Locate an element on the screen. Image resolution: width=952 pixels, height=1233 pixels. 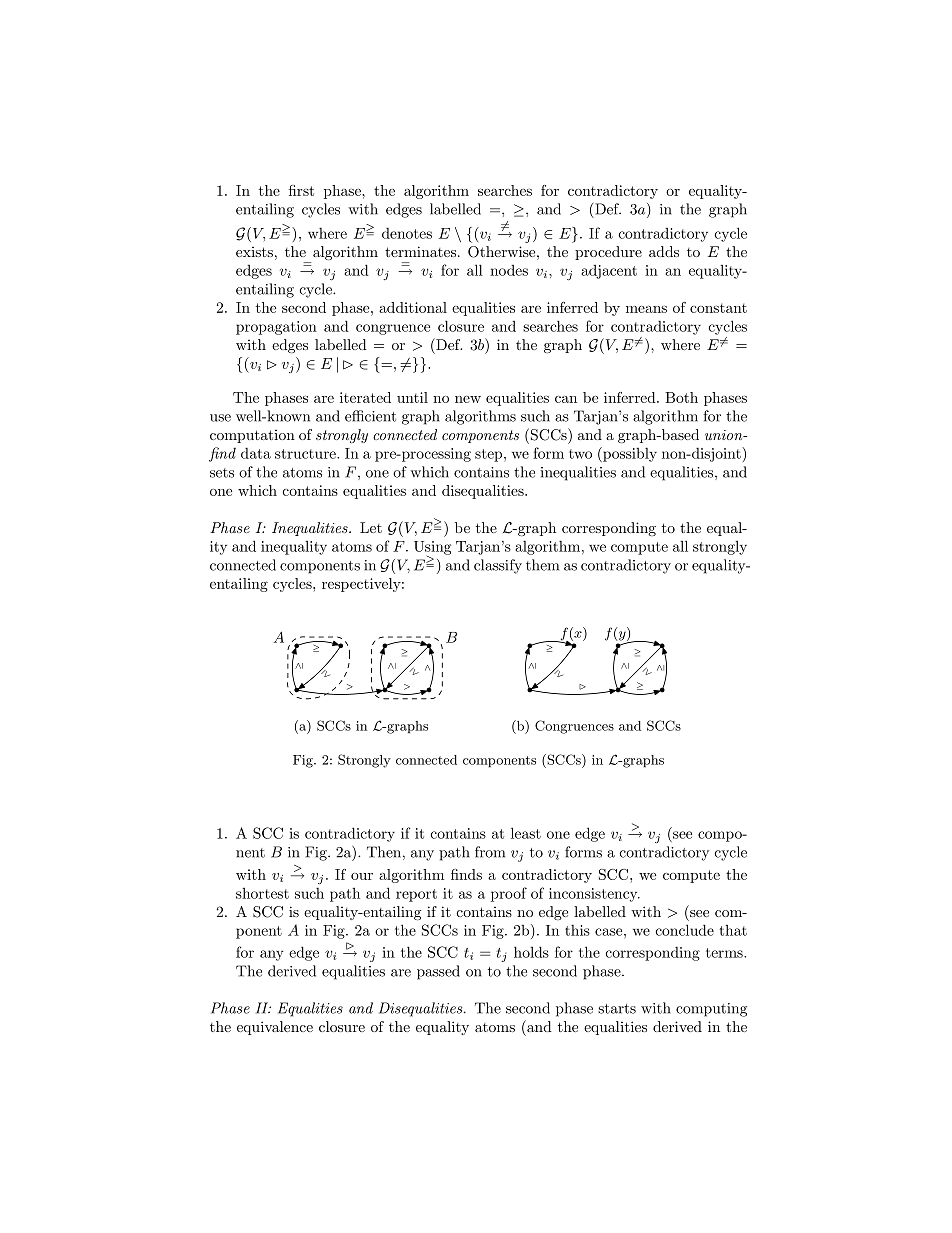
terminates is located at coordinates (422, 251).
